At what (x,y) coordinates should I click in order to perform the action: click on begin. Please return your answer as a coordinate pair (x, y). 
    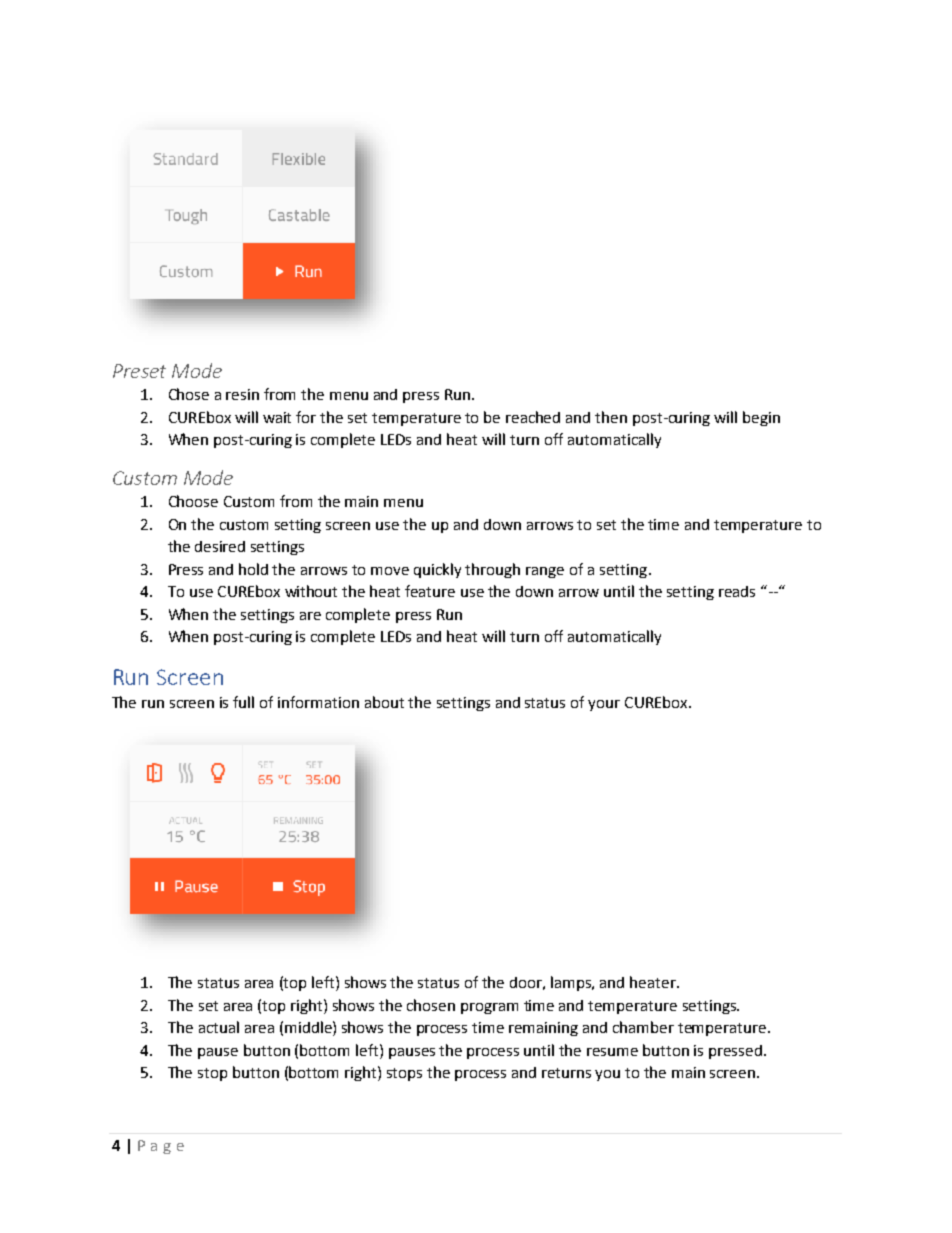
    Looking at the image, I should click on (761, 418).
